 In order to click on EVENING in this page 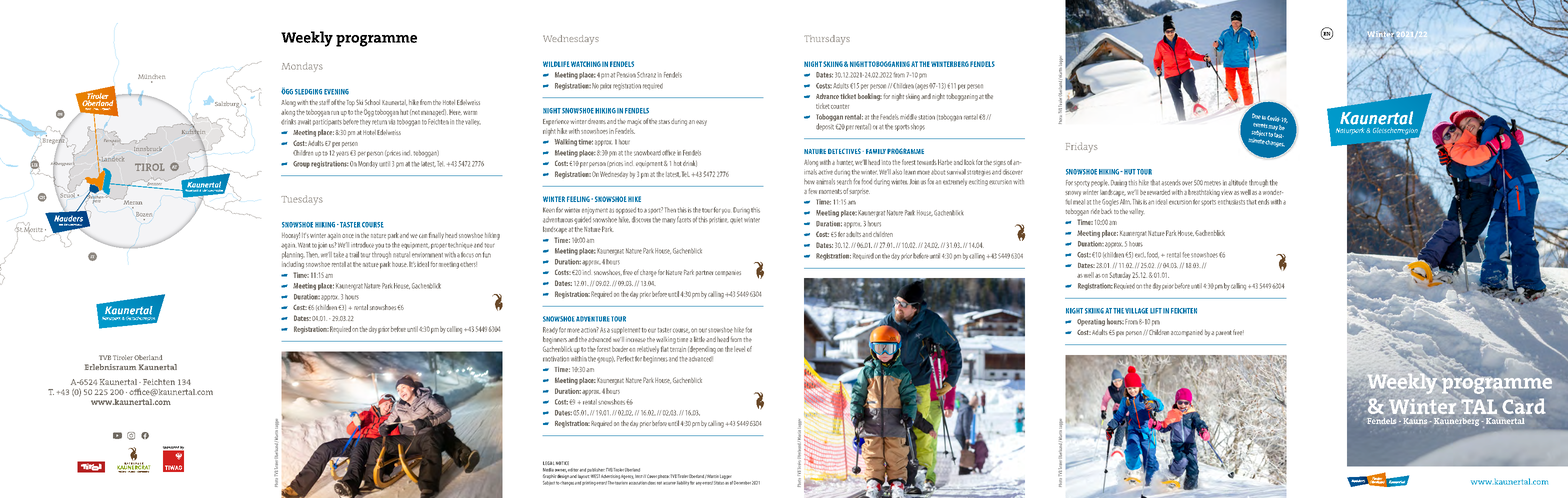, I will do `click(336, 92)`.
